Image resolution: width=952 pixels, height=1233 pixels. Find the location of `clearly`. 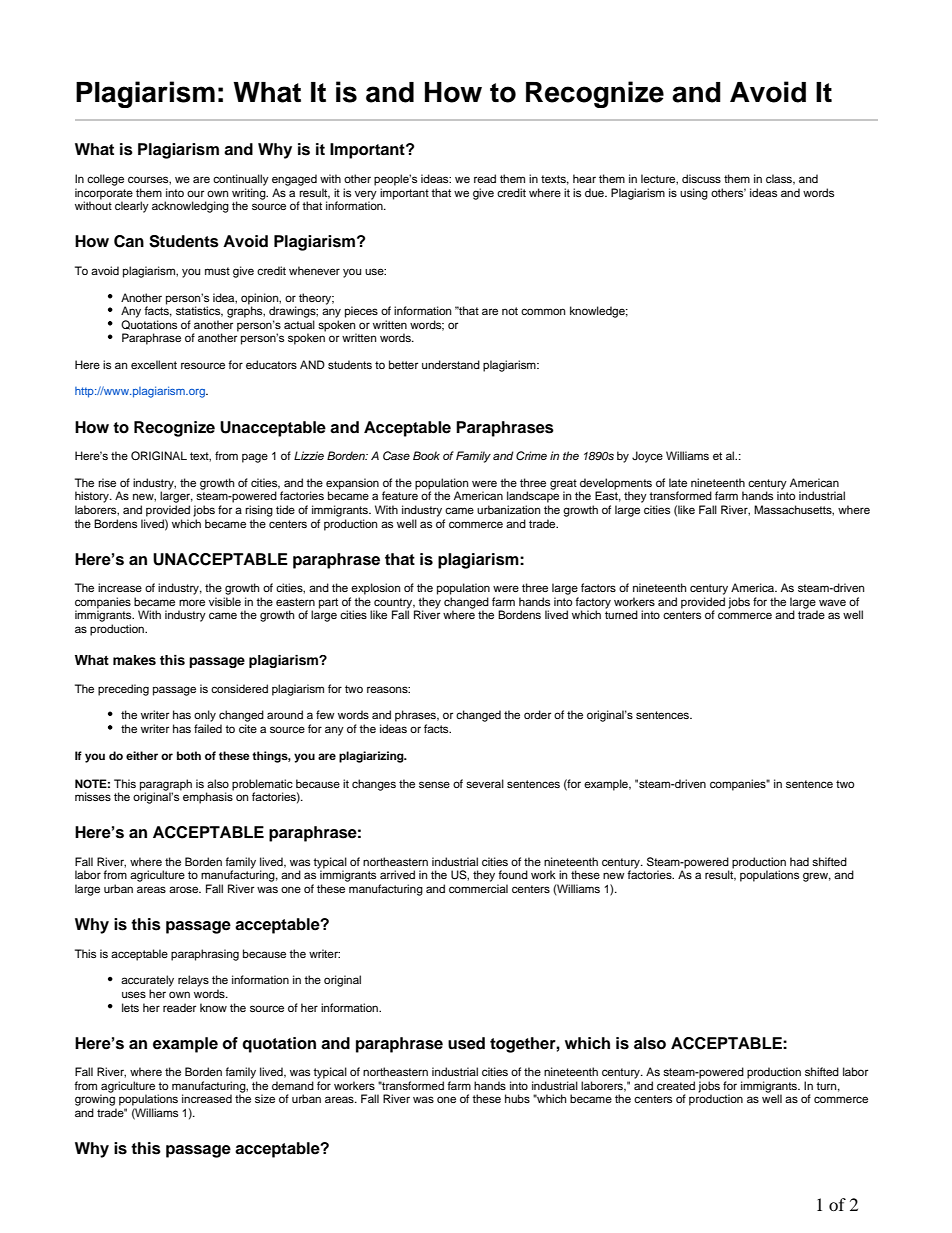

clearly is located at coordinates (132, 207).
